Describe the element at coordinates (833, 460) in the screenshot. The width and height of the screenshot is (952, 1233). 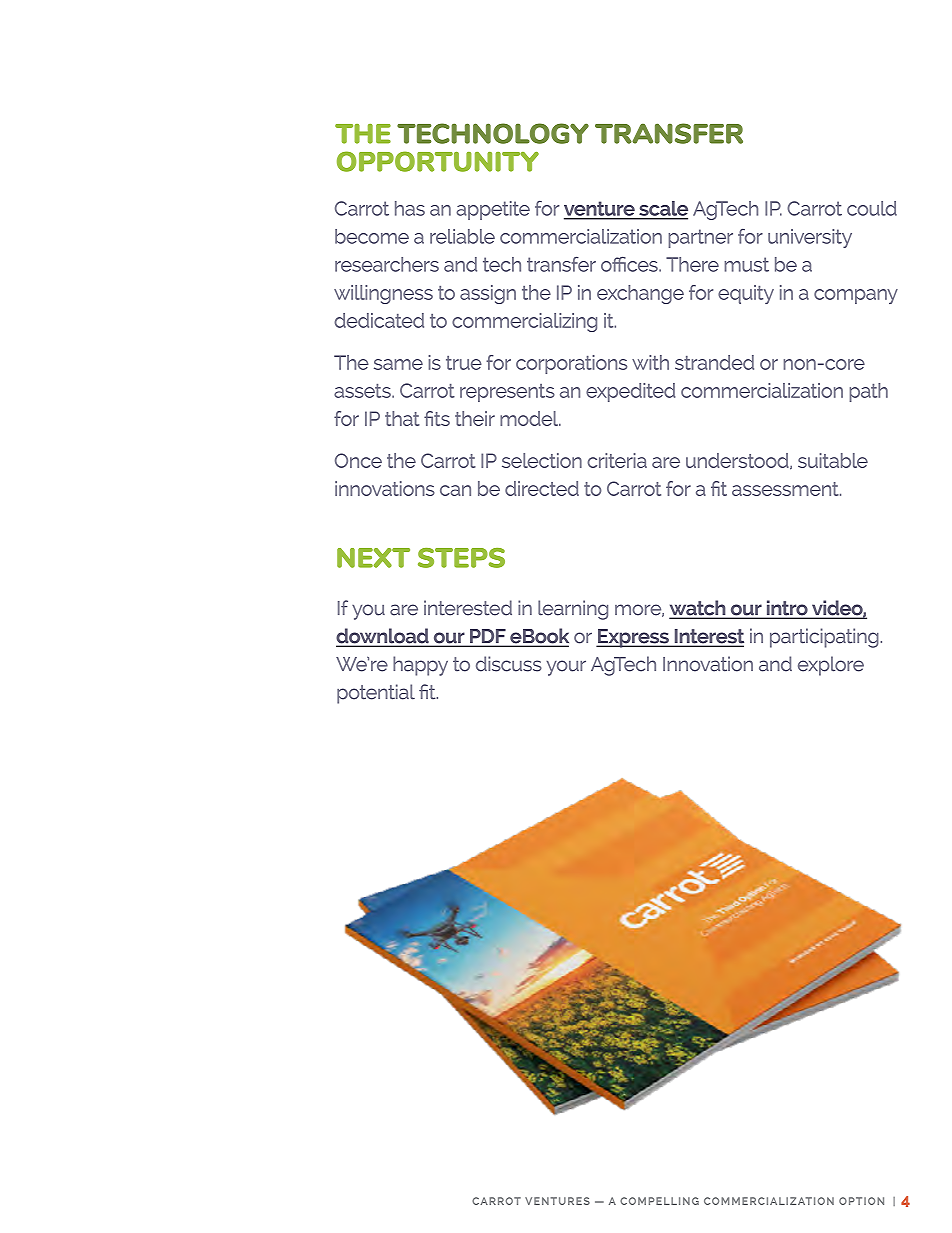
I see `suitable` at that location.
